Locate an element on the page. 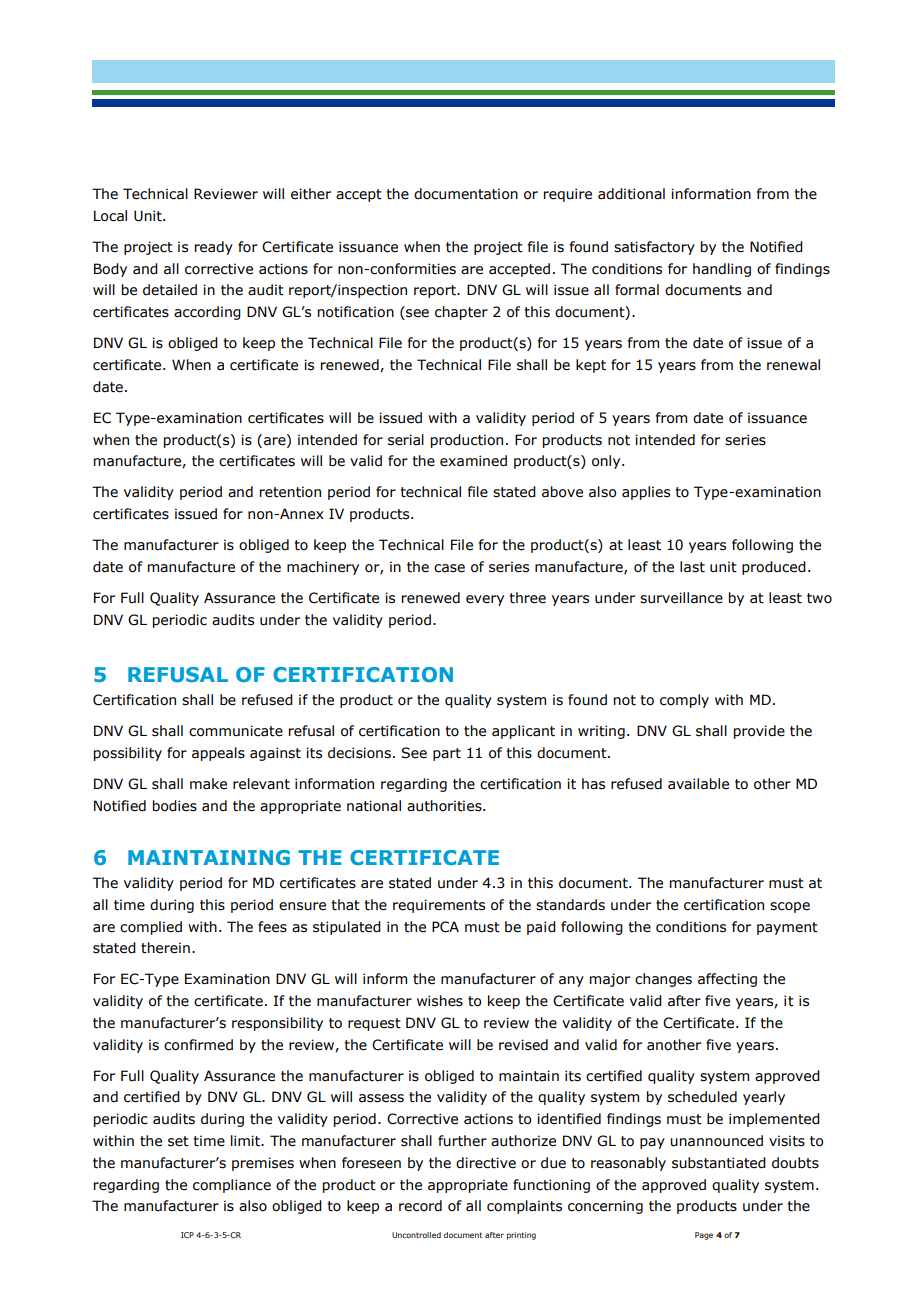  communicate is located at coordinates (236, 731).
